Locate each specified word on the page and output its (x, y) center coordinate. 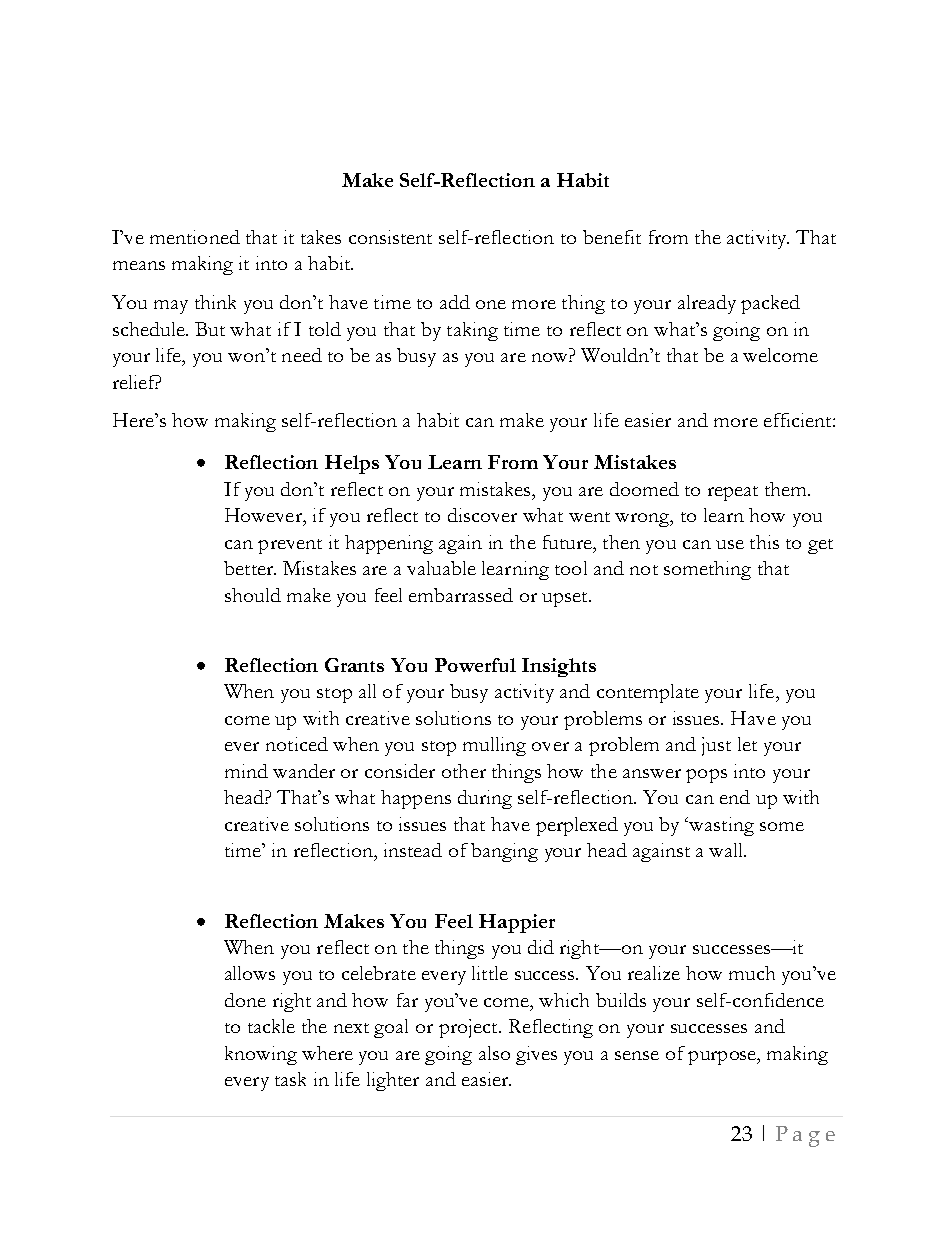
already (707, 304)
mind (246, 771)
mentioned (195, 237)
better (250, 568)
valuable (441, 568)
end (735, 797)
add (455, 302)
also (494, 1053)
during (485, 799)
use (730, 544)
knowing (261, 1055)
